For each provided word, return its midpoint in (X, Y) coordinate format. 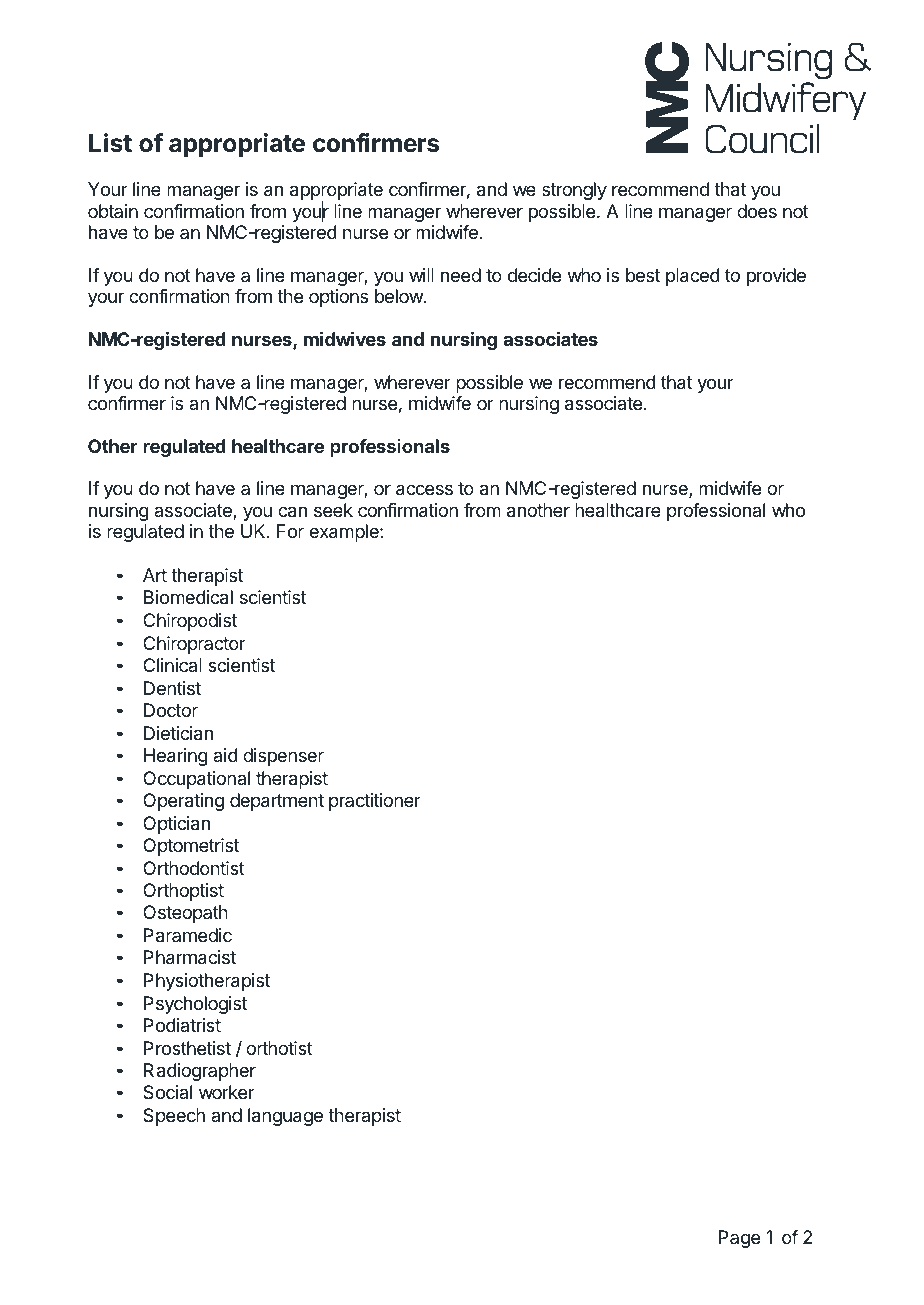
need (461, 275)
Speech (174, 1117)
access (424, 490)
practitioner (375, 802)
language (285, 1117)
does (757, 211)
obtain (113, 211)
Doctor (171, 710)
